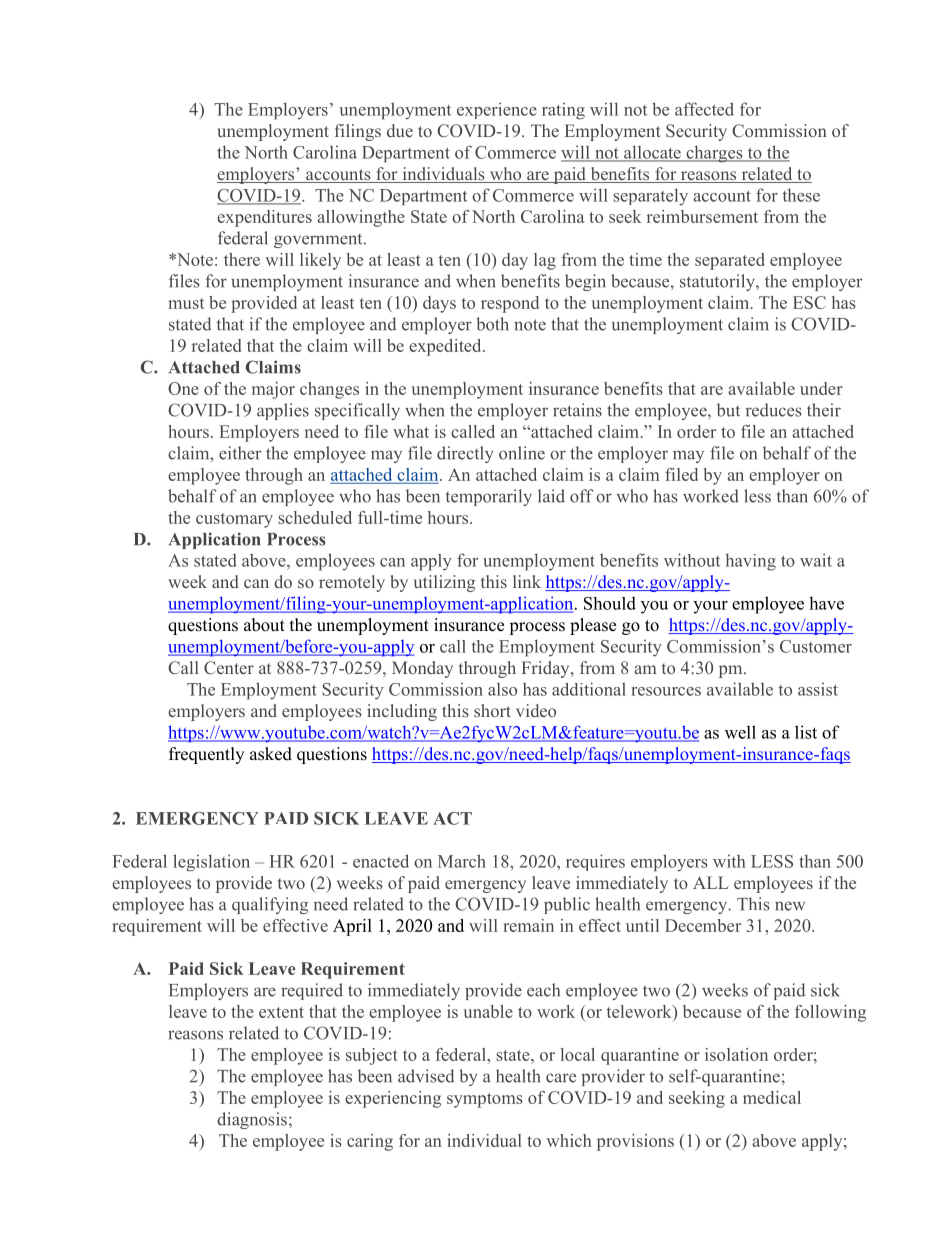 The image size is (952, 1233). What do you see at coordinates (497, 110) in the screenshot?
I see `experience` at bounding box center [497, 110].
